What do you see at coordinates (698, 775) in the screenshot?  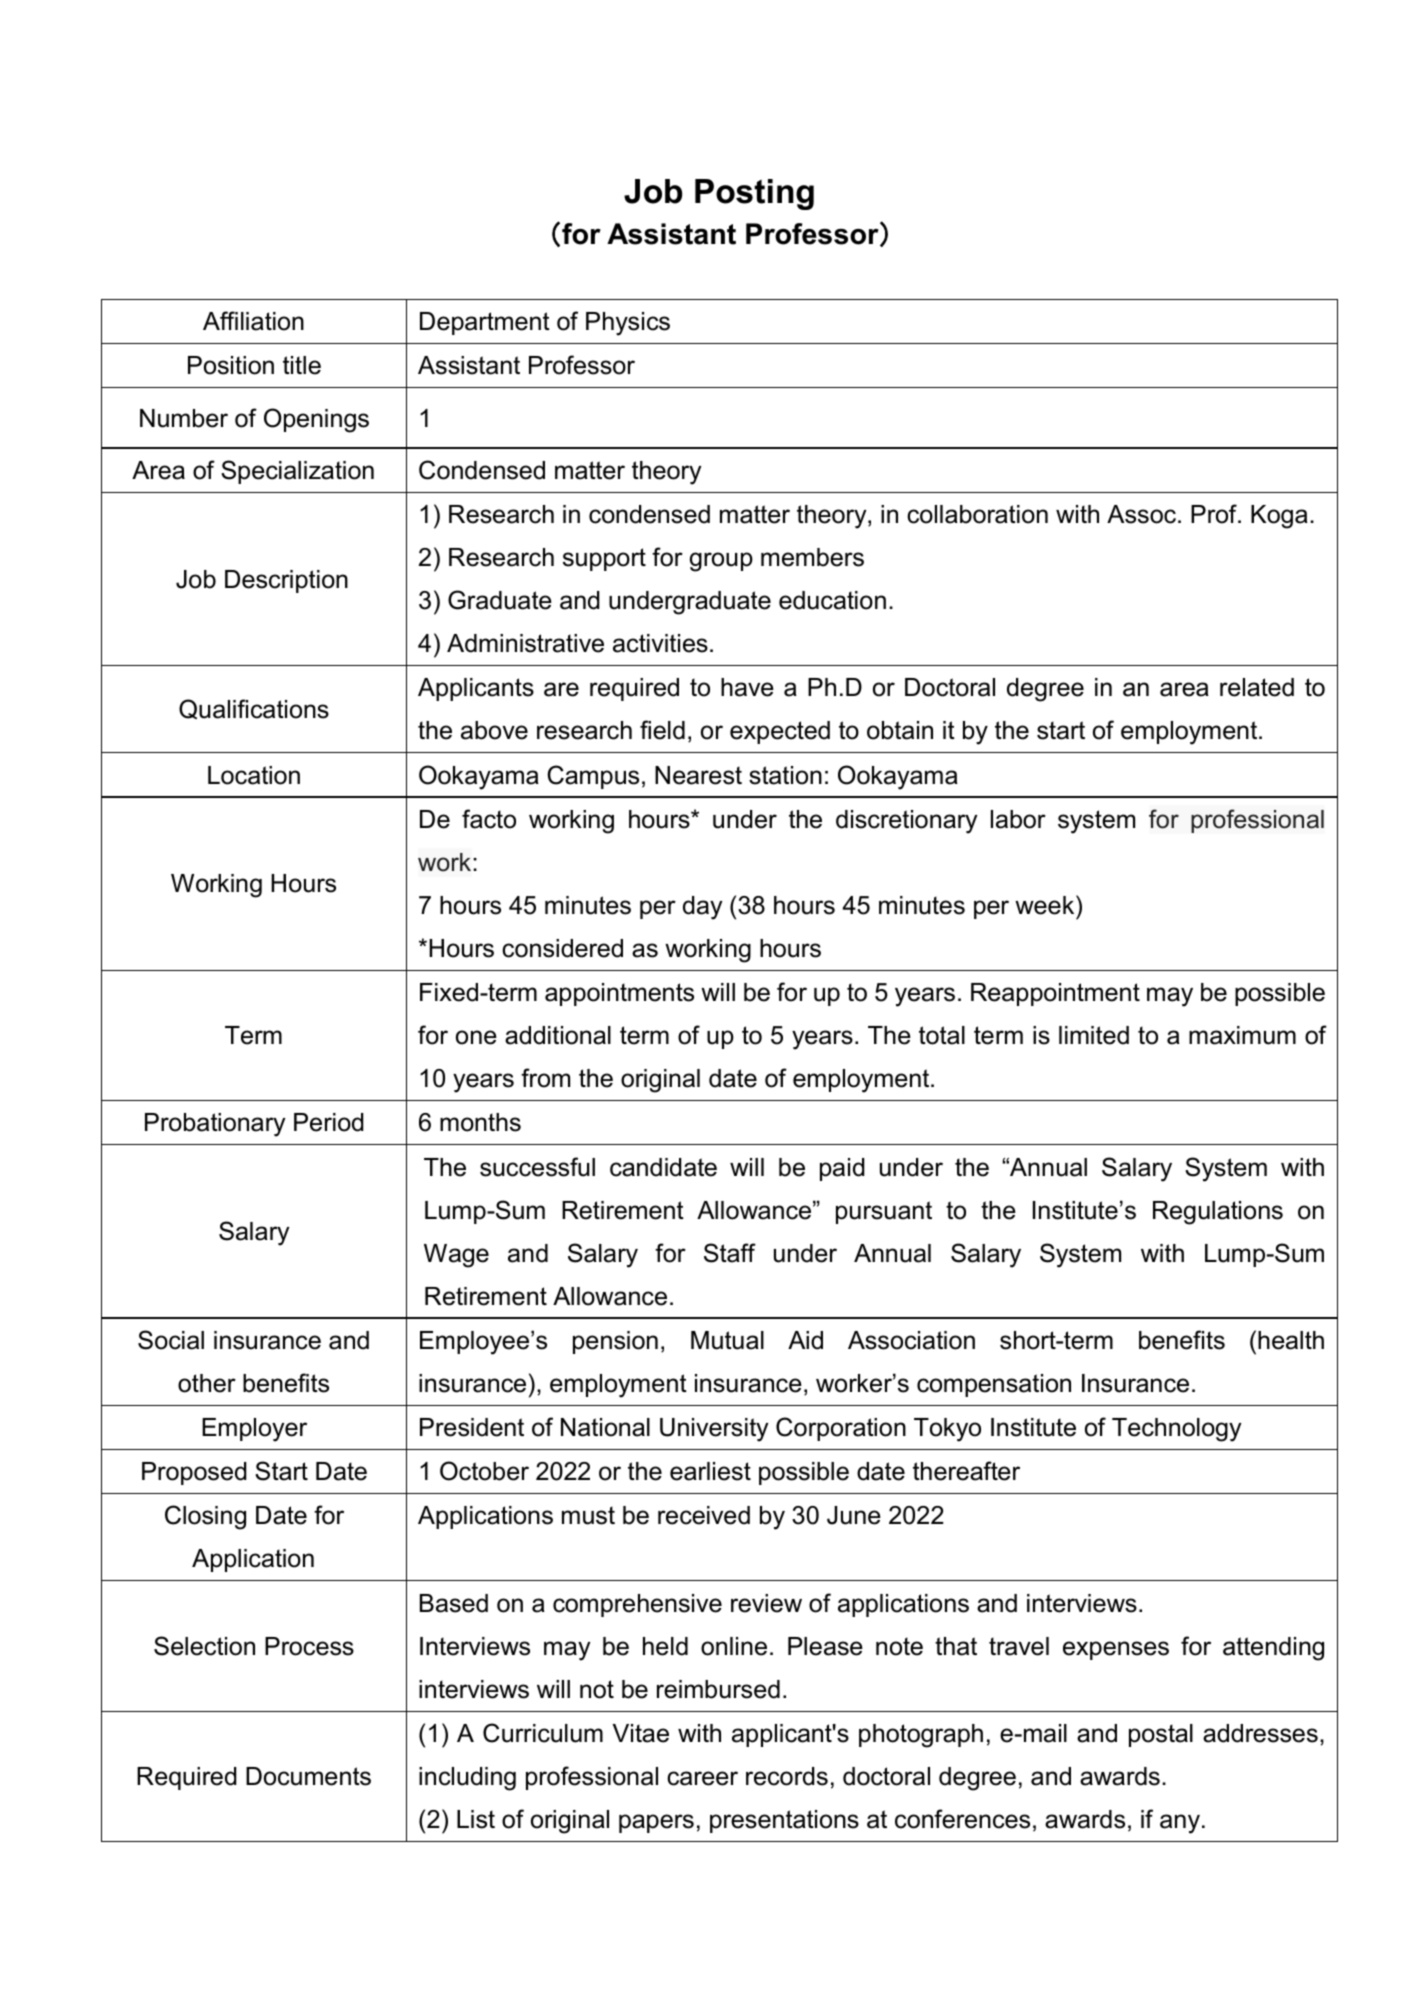 I see `Nearest` at bounding box center [698, 775].
